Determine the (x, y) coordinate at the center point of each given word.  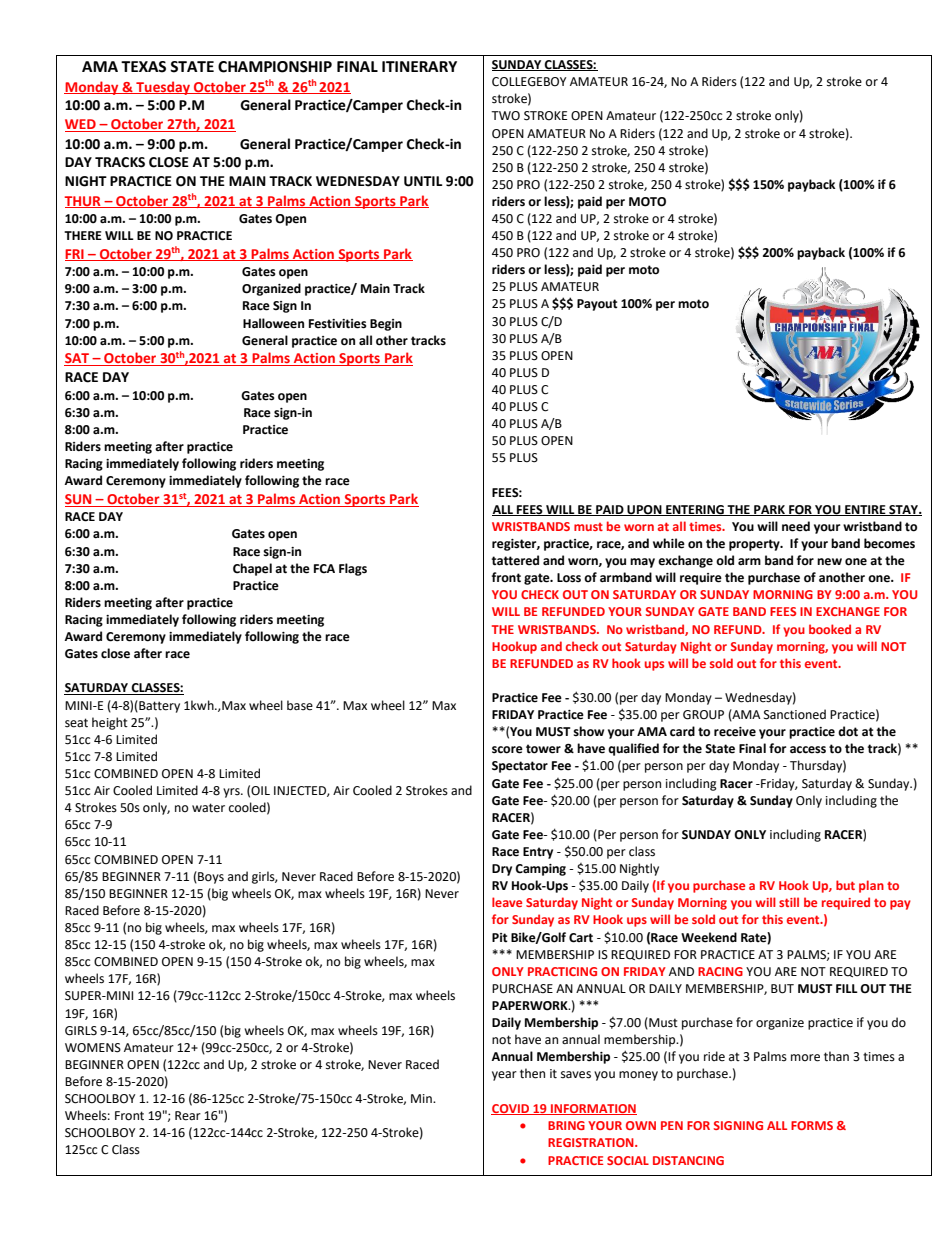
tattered (515, 560)
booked (830, 629)
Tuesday (163, 88)
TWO (505, 116)
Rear (188, 1116)
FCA (324, 569)
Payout (597, 305)
